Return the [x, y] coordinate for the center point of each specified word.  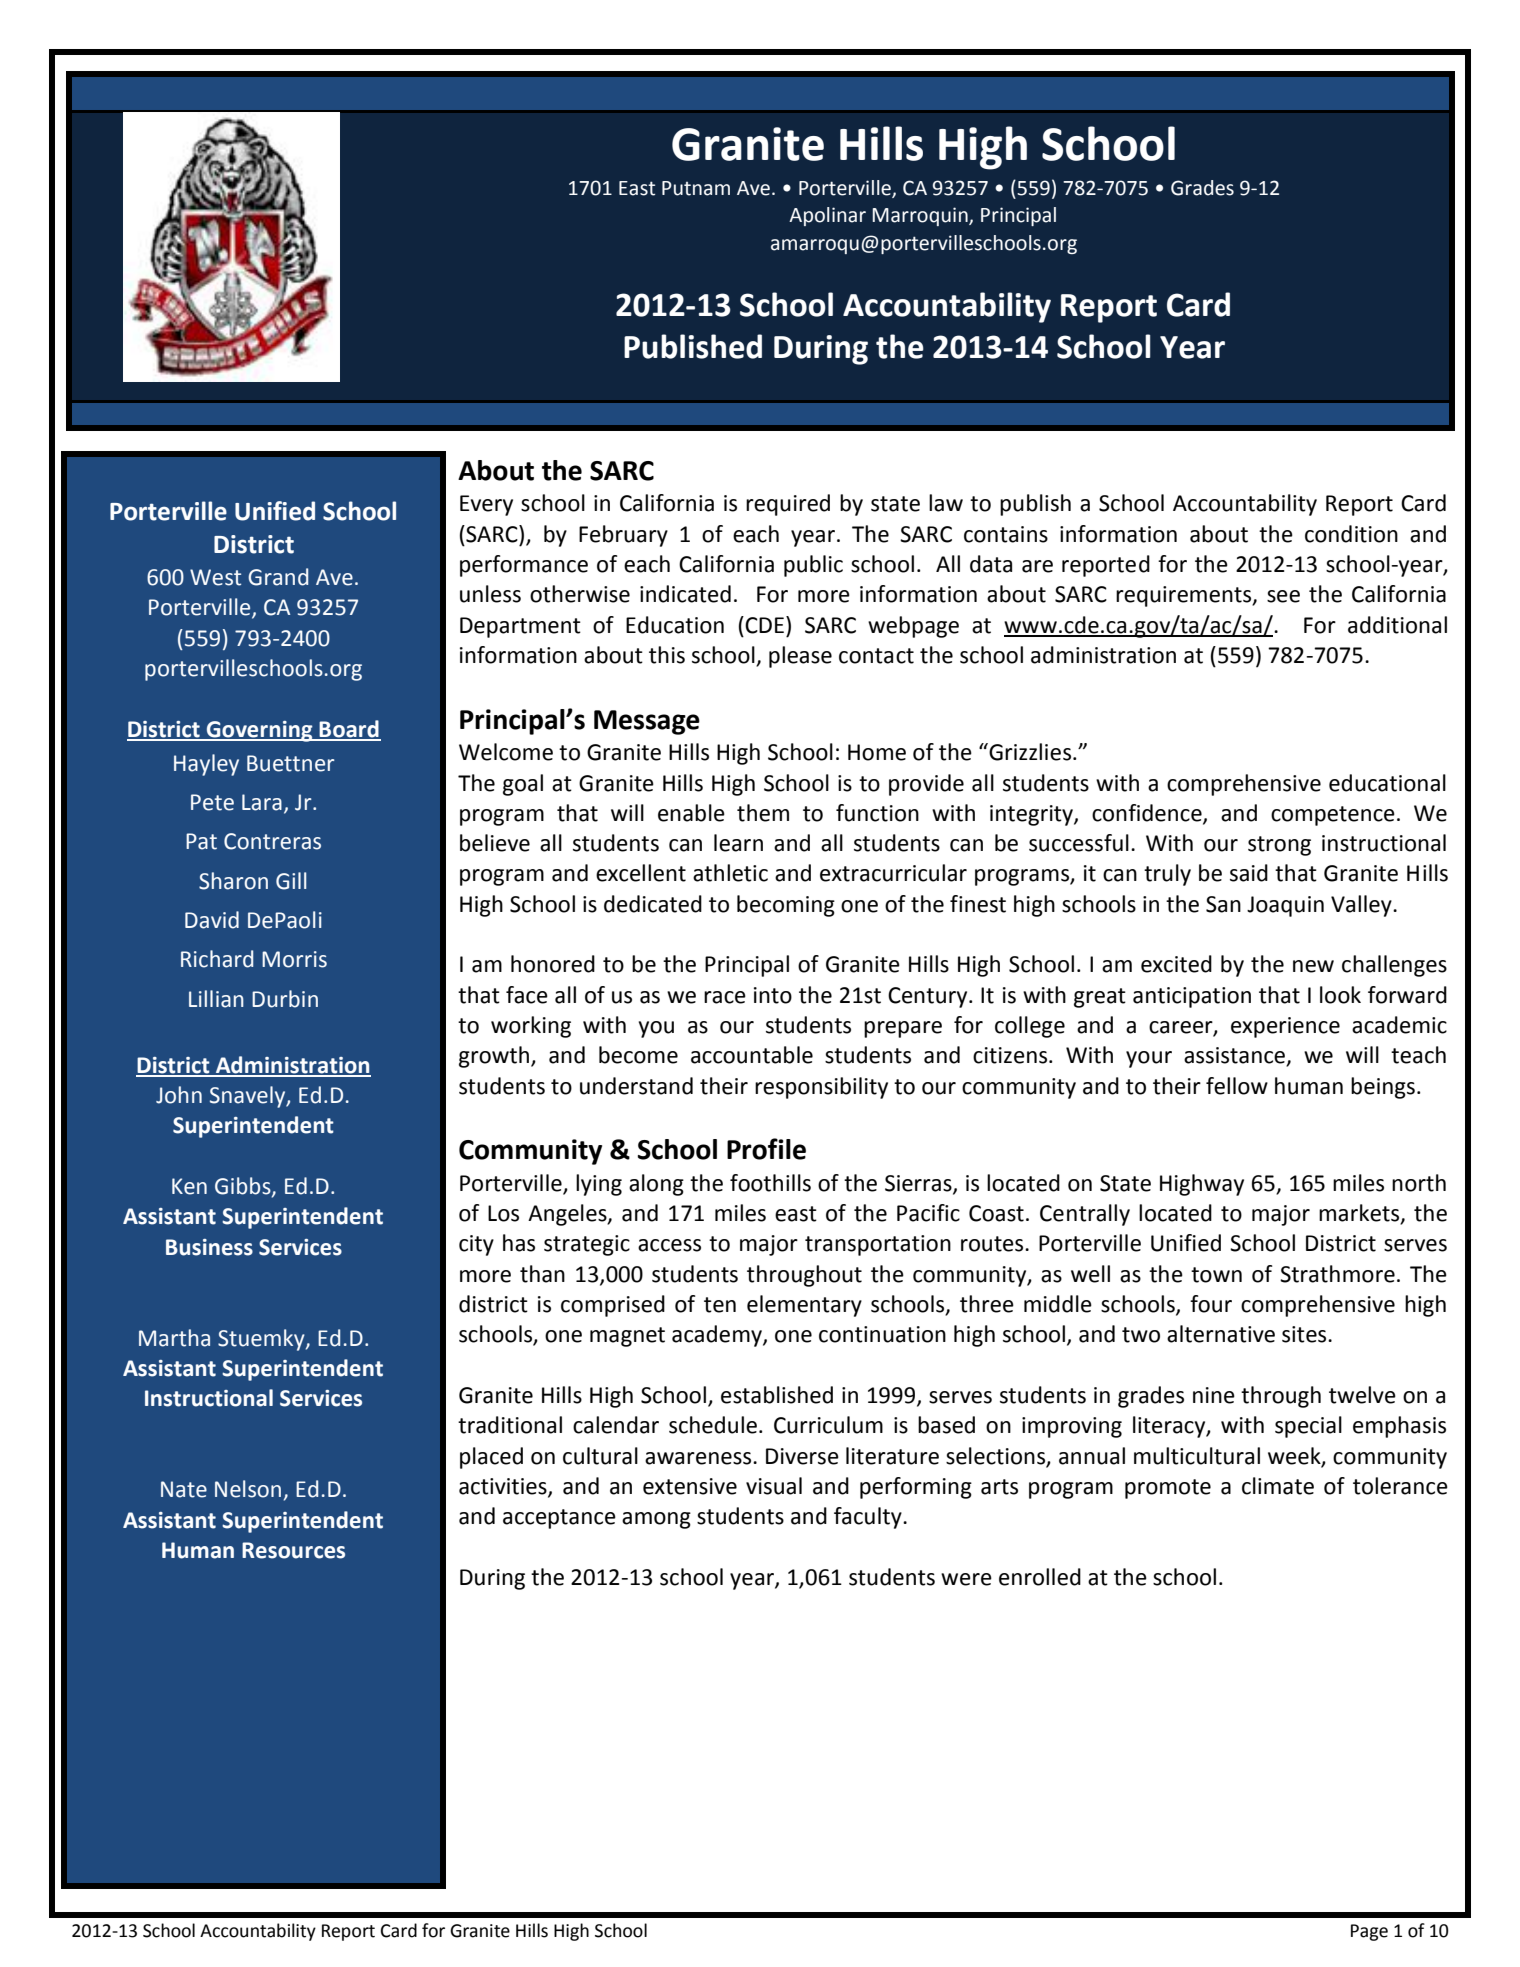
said [1249, 873]
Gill [291, 881]
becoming [786, 906]
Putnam [696, 188]
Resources [293, 1550]
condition [1351, 534]
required [788, 505]
